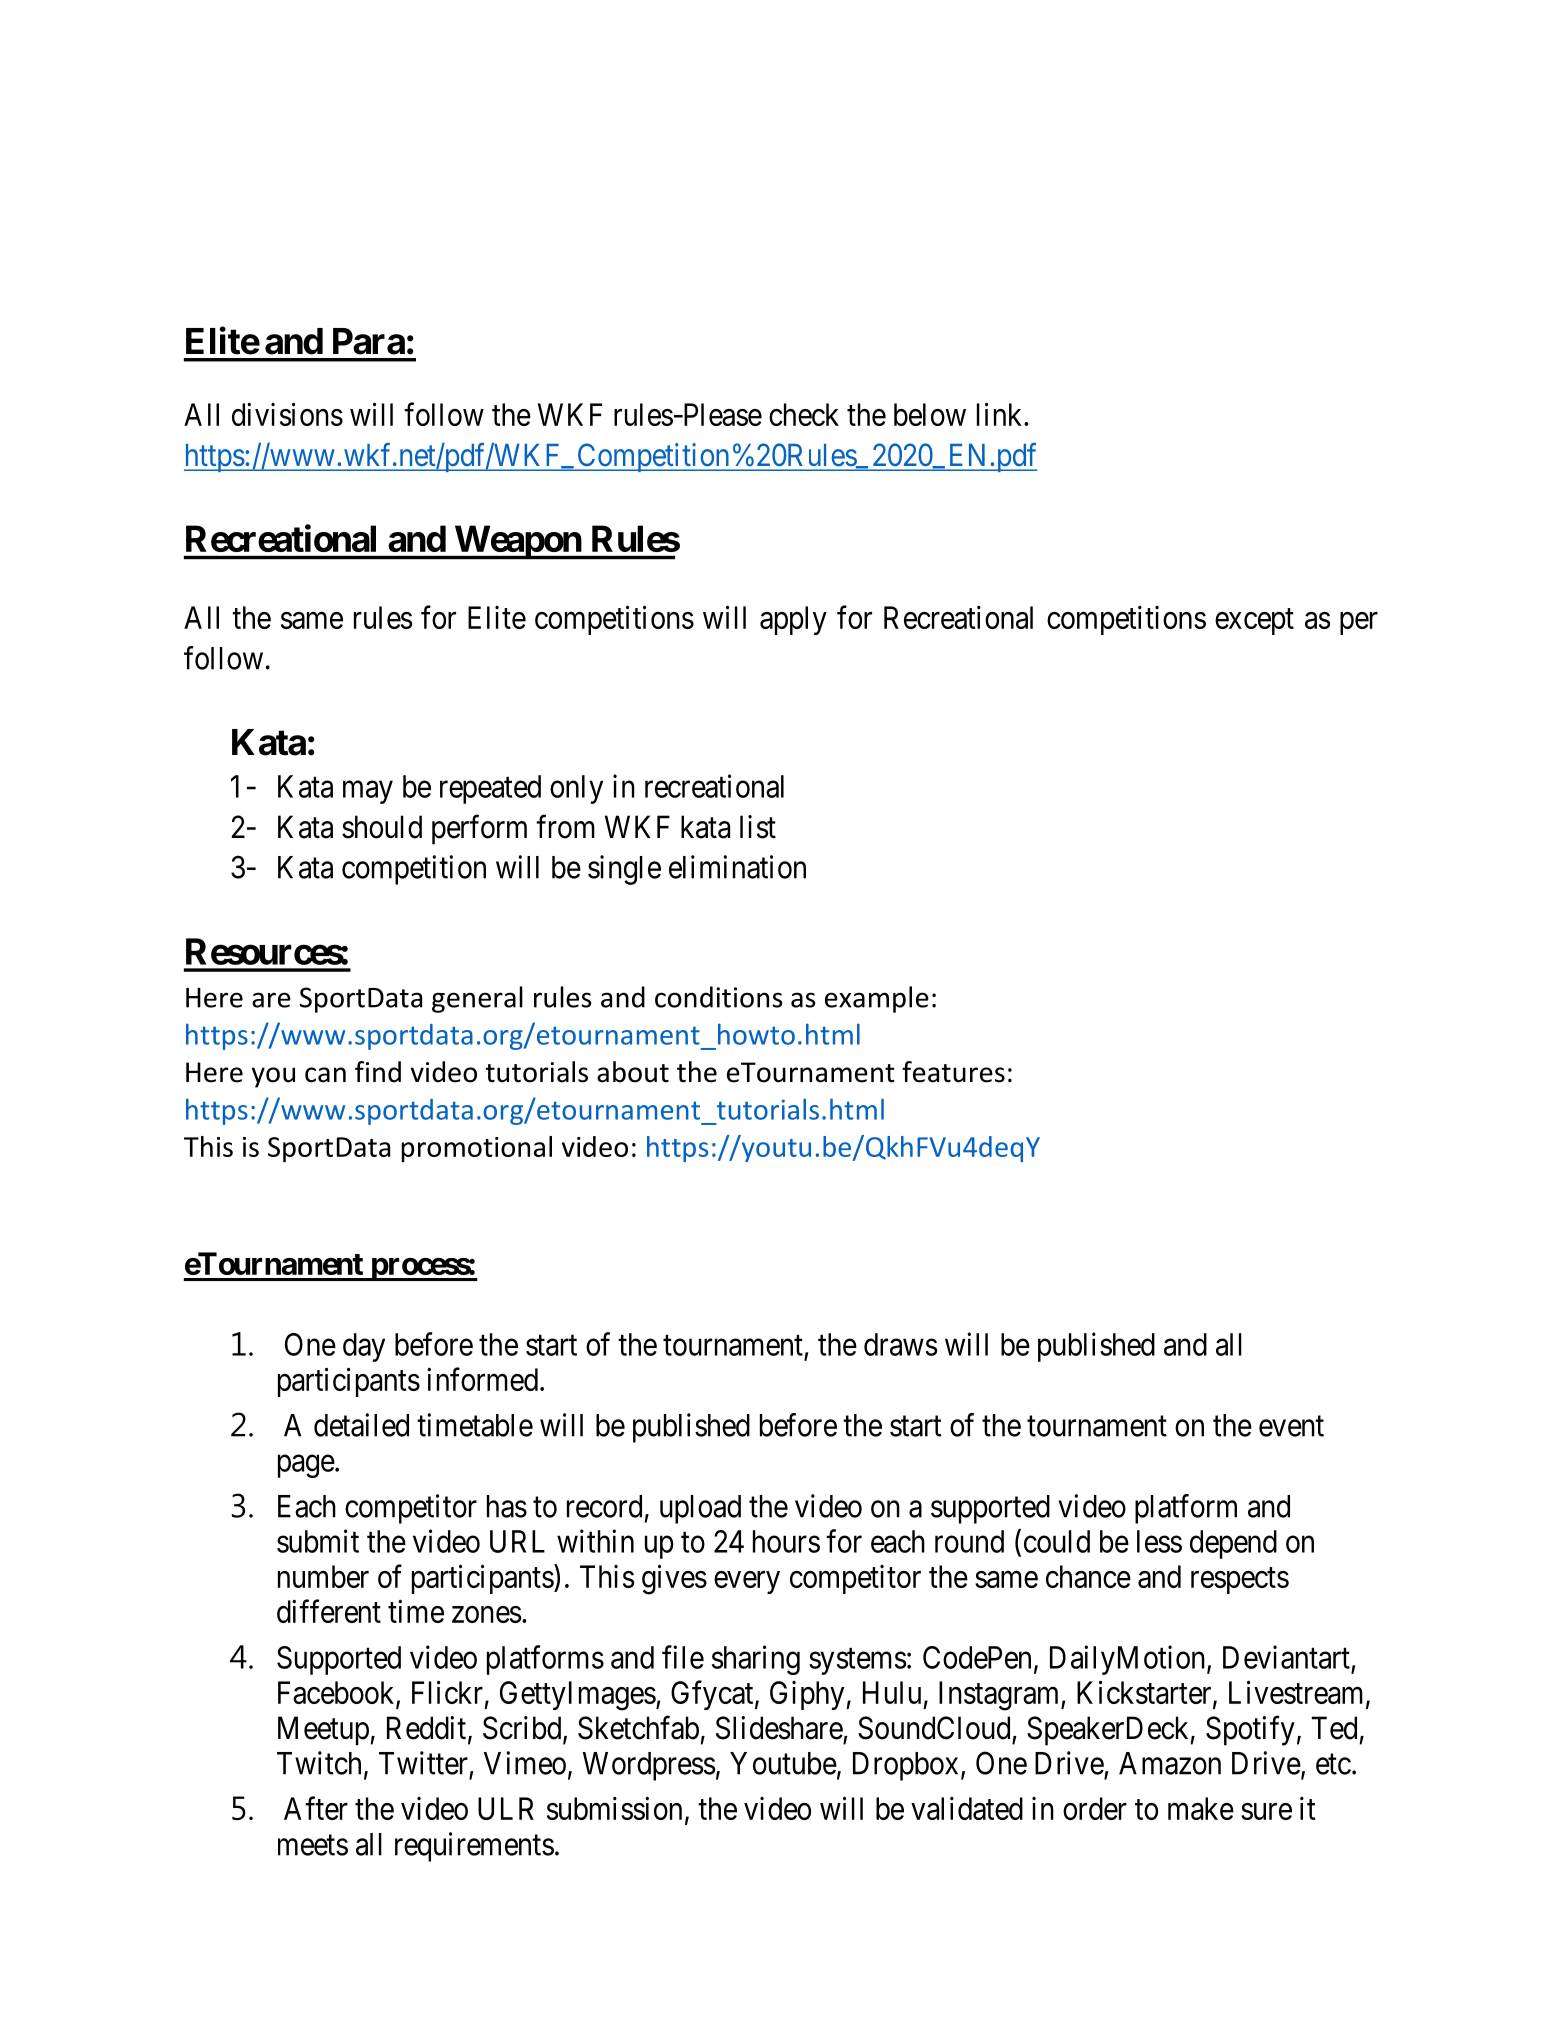  What do you see at coordinates (1233, 1544) in the document?
I see `depend` at bounding box center [1233, 1544].
